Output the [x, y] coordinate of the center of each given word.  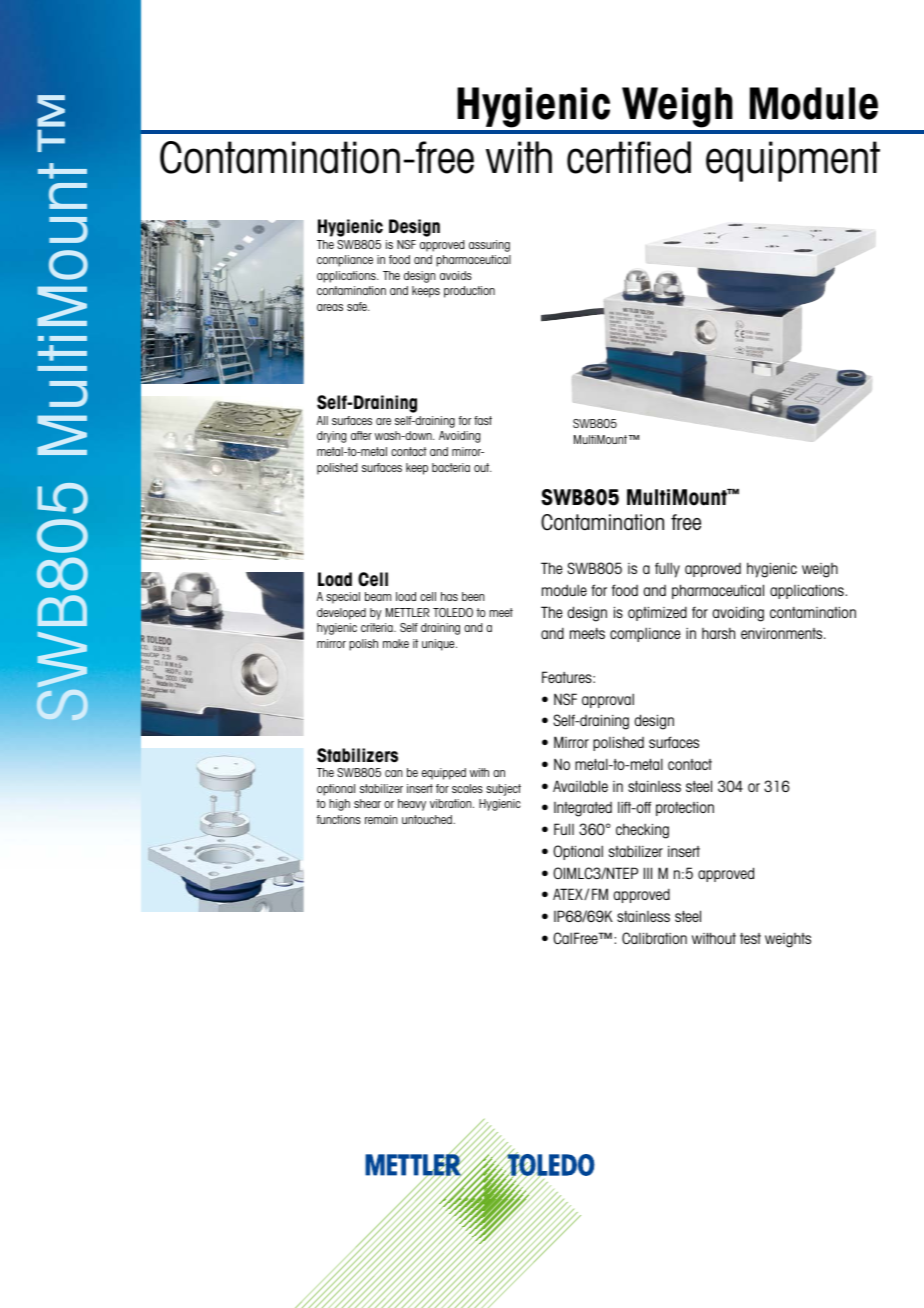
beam [378, 596]
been [473, 596]
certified [629, 157]
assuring [489, 246]
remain [381, 819]
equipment [793, 161]
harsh [718, 633]
